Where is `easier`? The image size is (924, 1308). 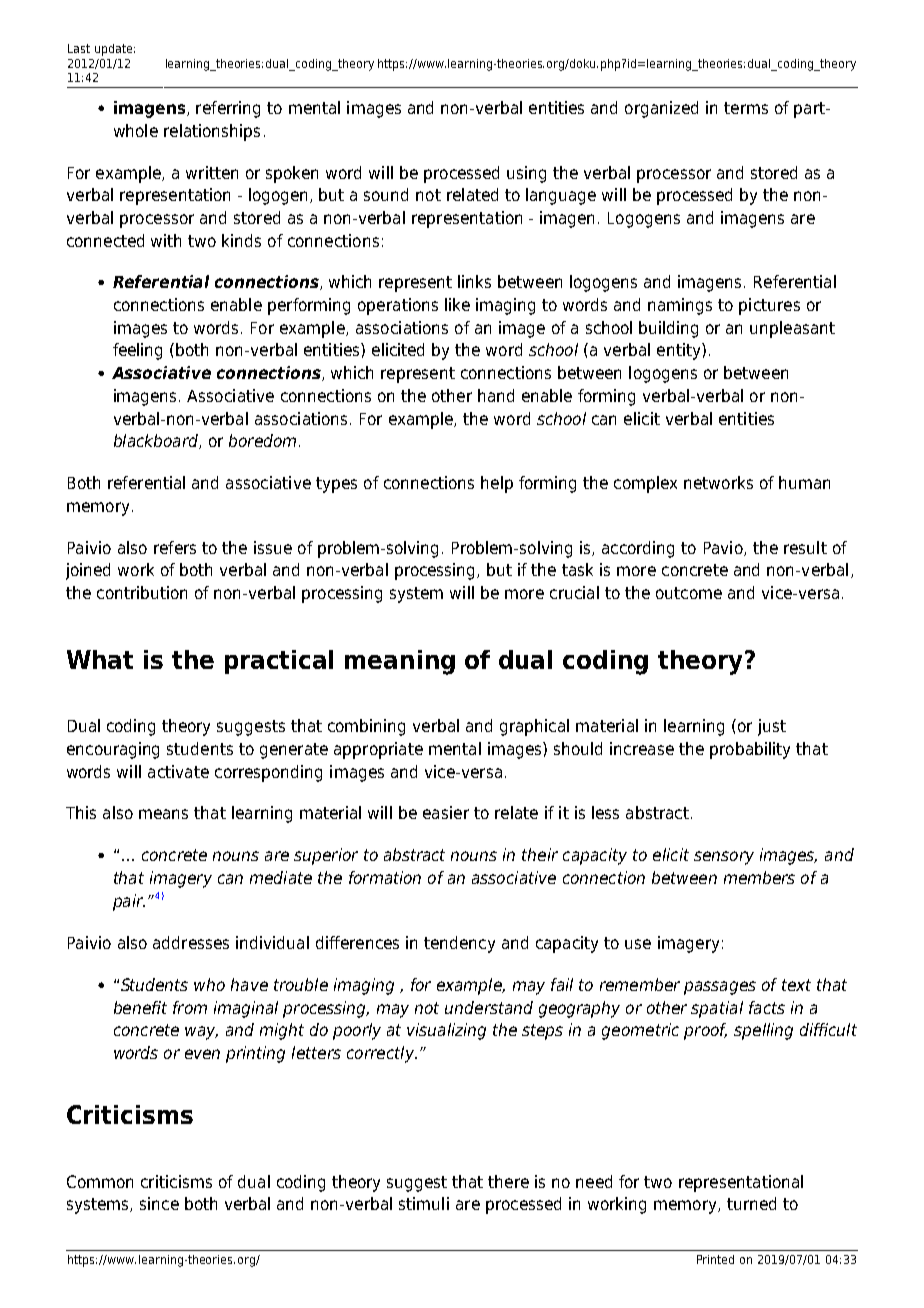 easier is located at coordinates (446, 812).
